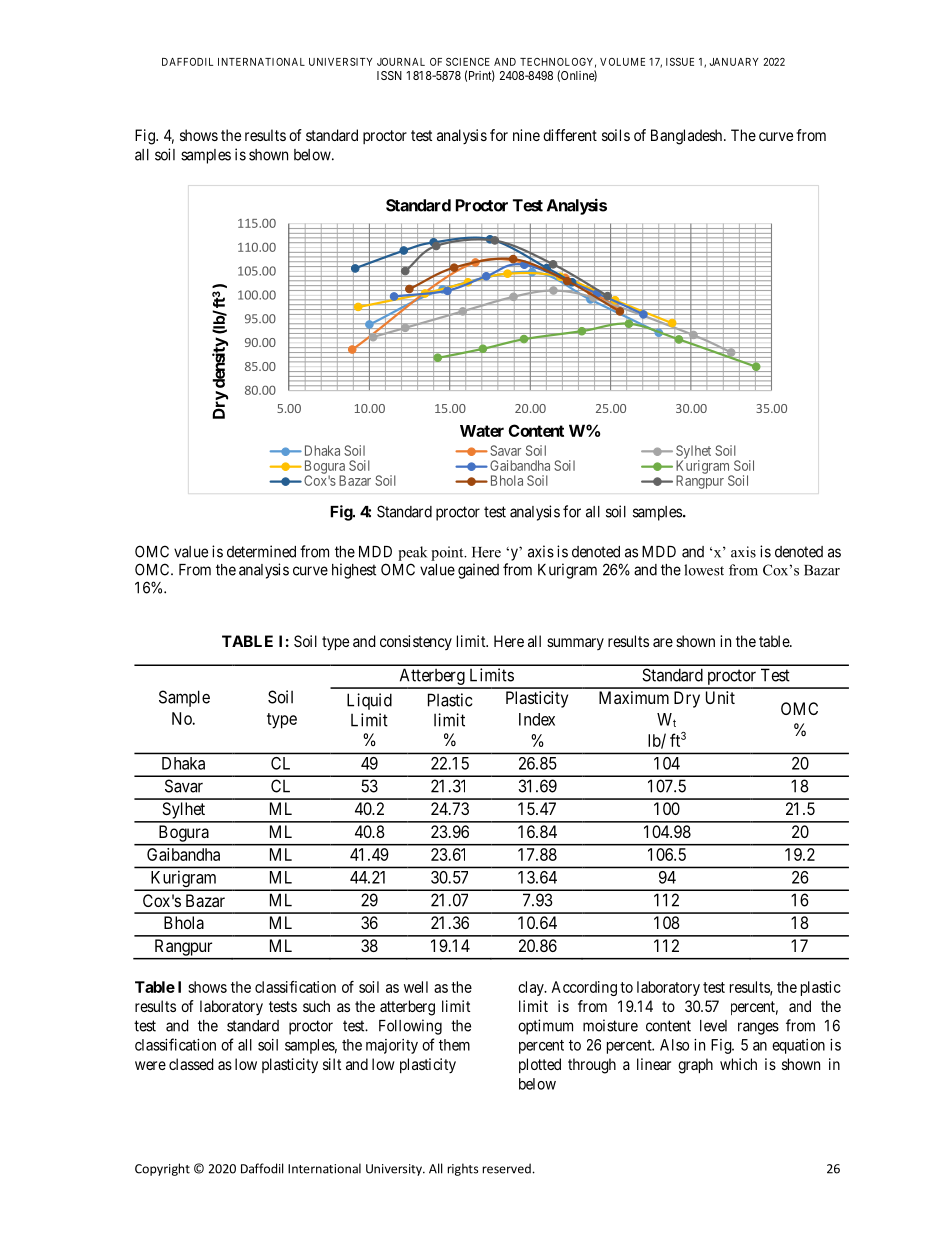 The height and width of the document is (1233, 952). I want to click on ISSN, so click(389, 75).
